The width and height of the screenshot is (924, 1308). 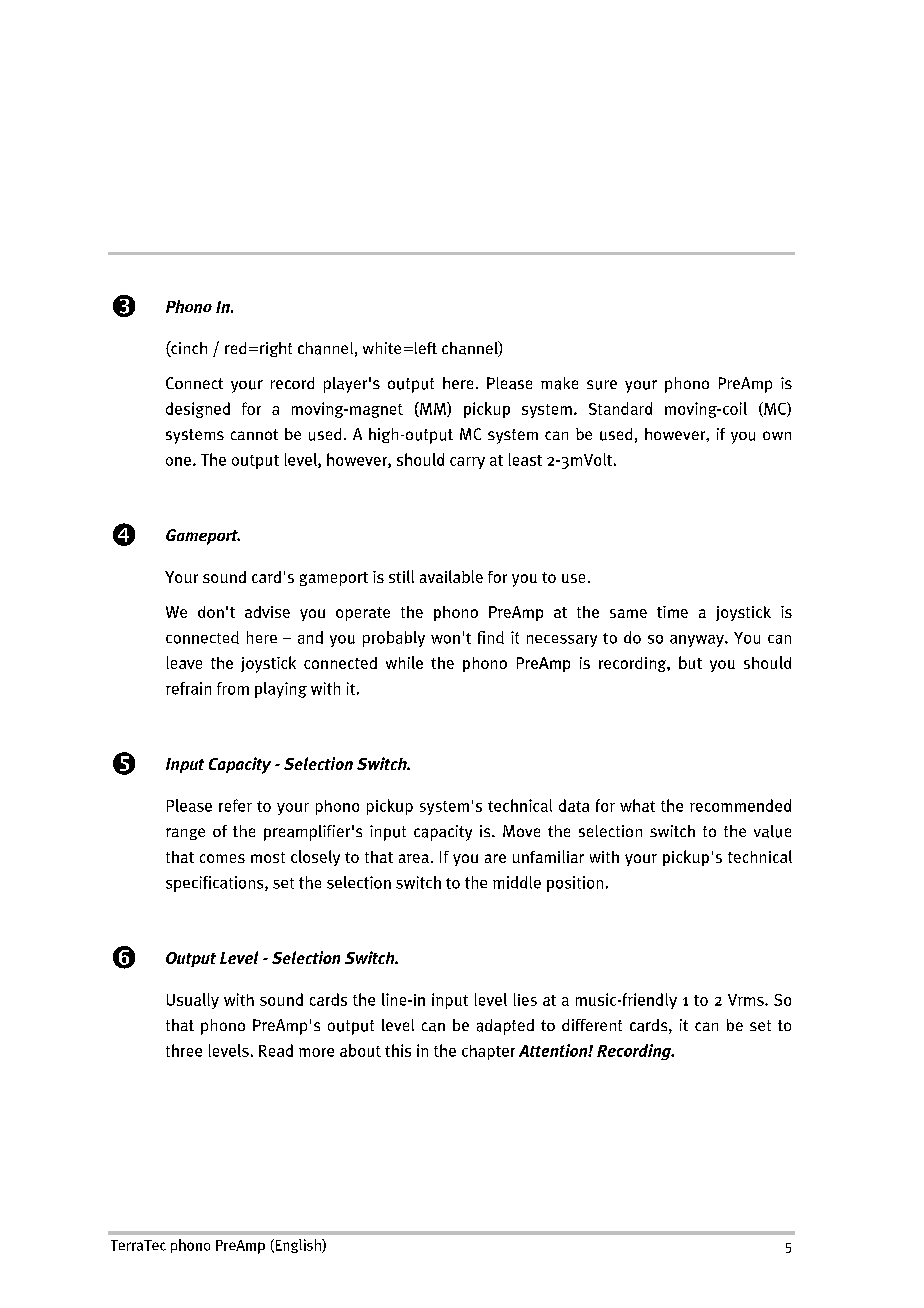 What do you see at coordinates (505, 1027) in the screenshot?
I see `adapted` at bounding box center [505, 1027].
